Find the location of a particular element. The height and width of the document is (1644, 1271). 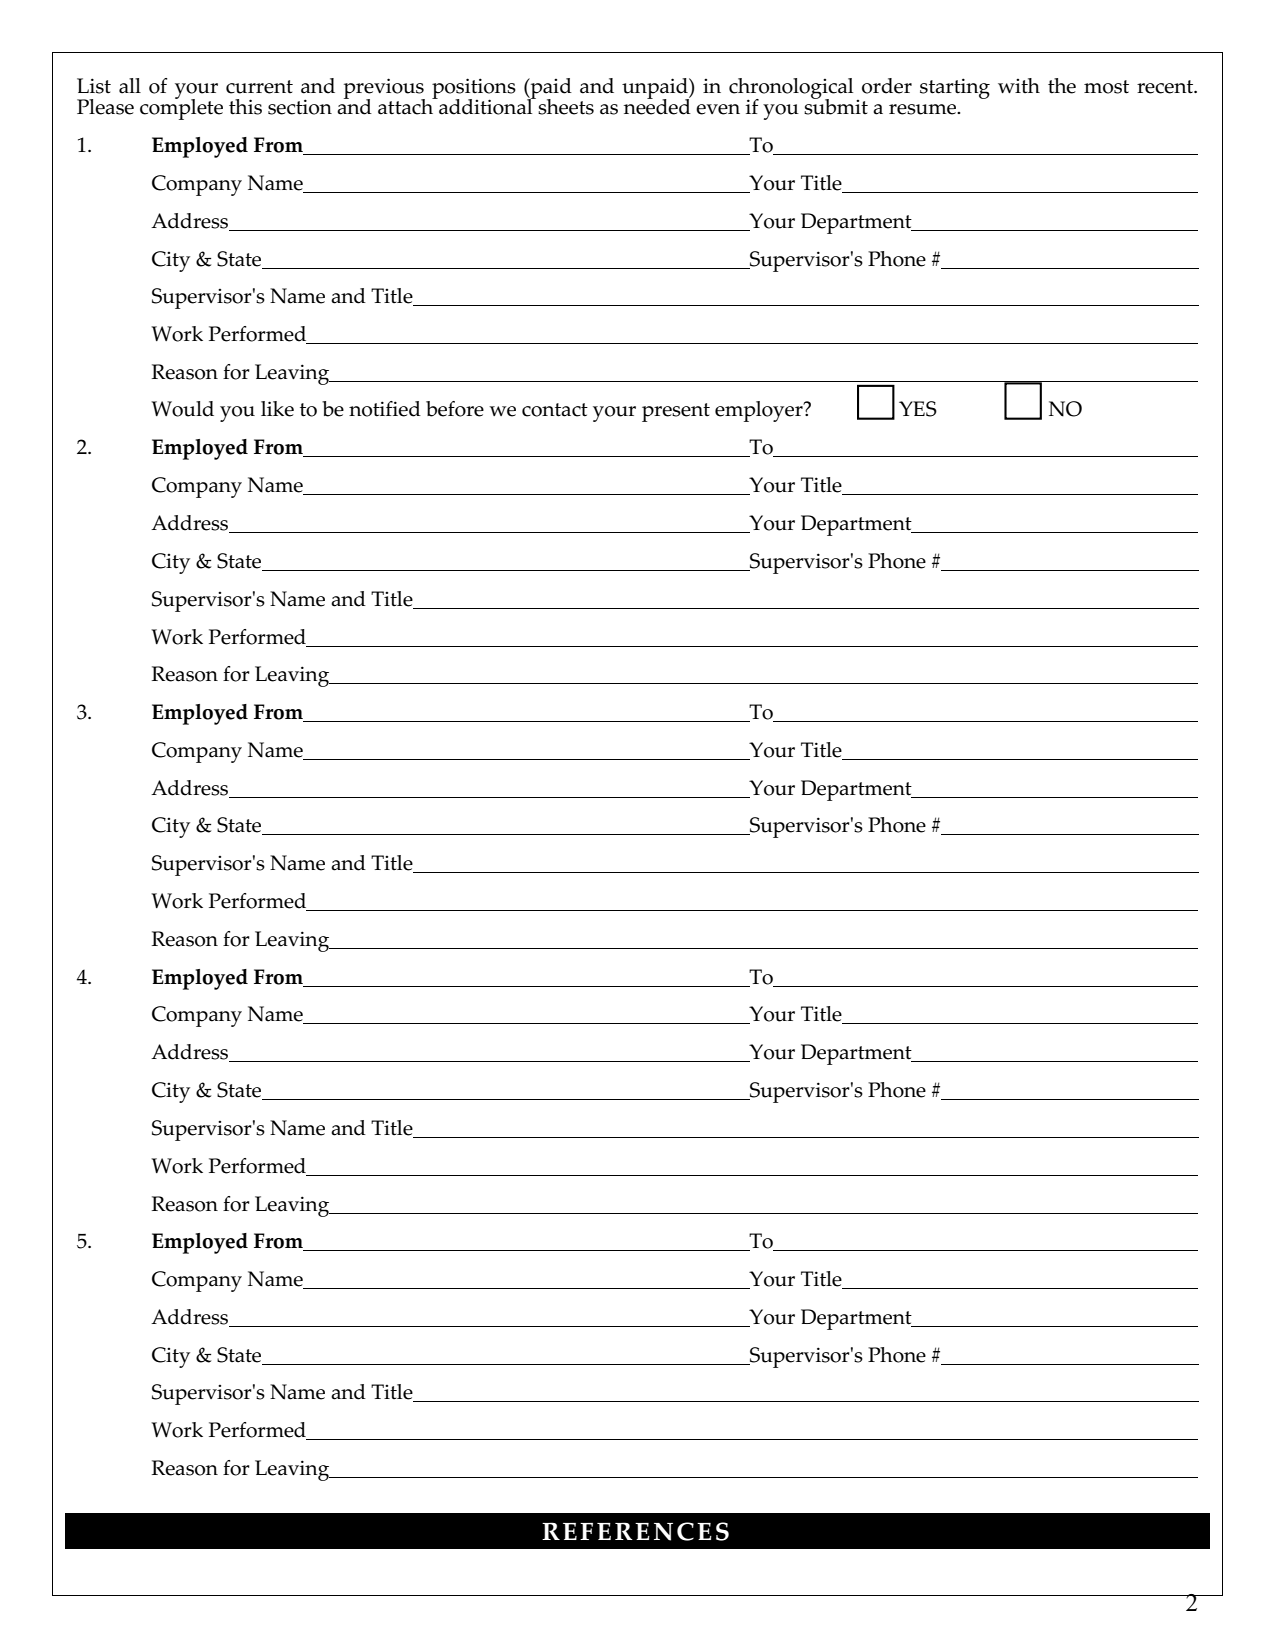

employer is located at coordinates (760, 411).
